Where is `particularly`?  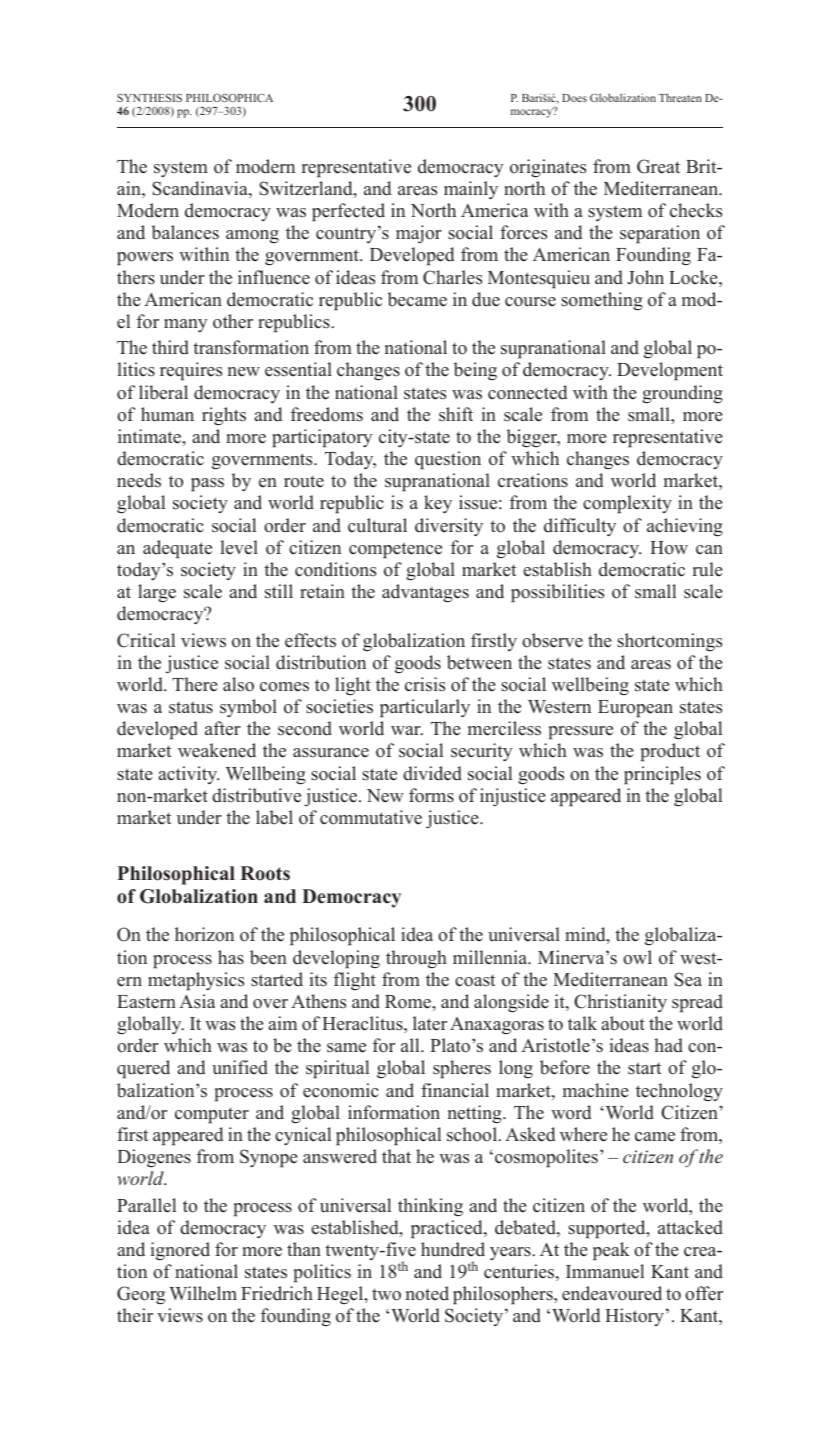 particularly is located at coordinates (425, 708).
